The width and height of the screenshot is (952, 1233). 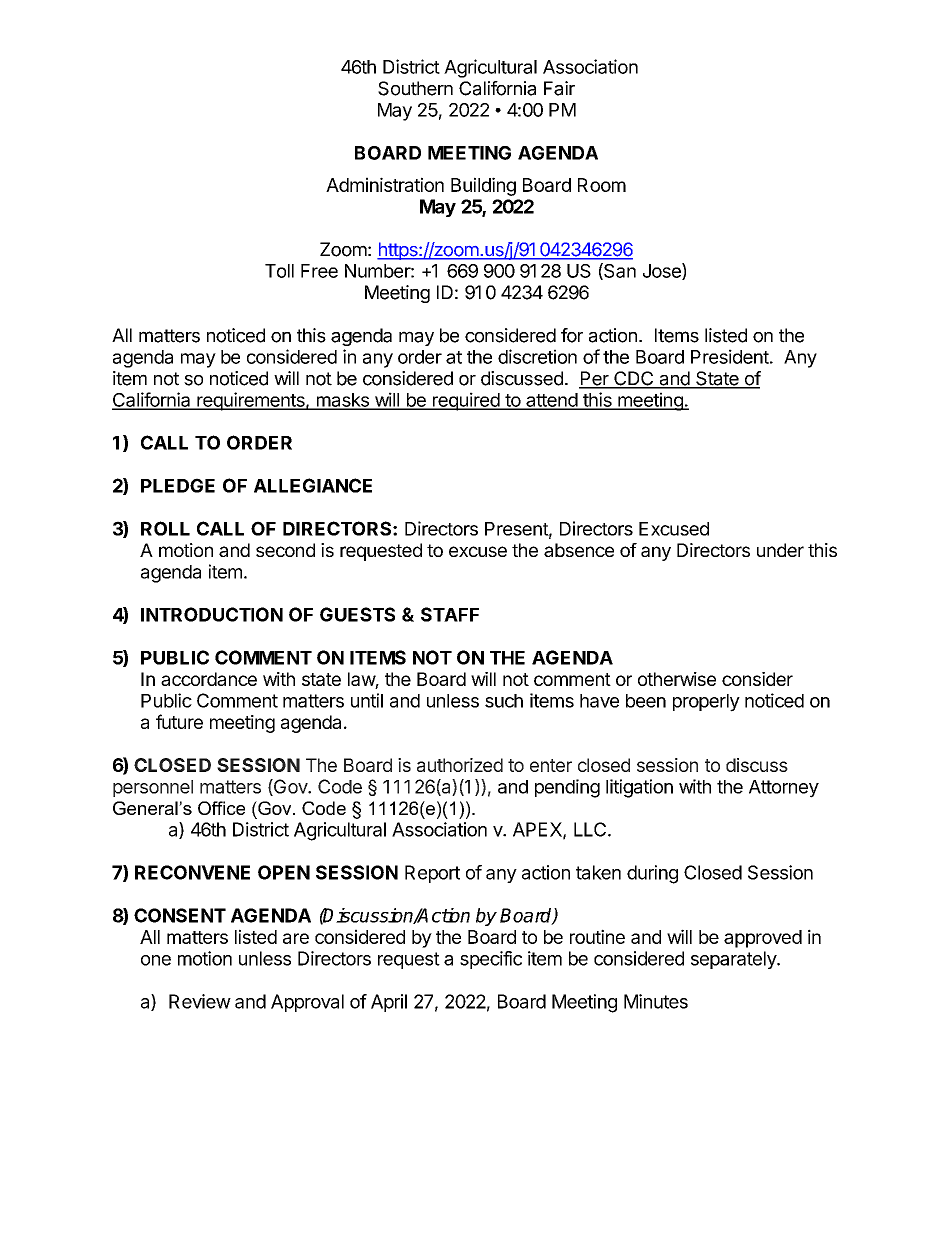 I want to click on Office, so click(x=221, y=808).
